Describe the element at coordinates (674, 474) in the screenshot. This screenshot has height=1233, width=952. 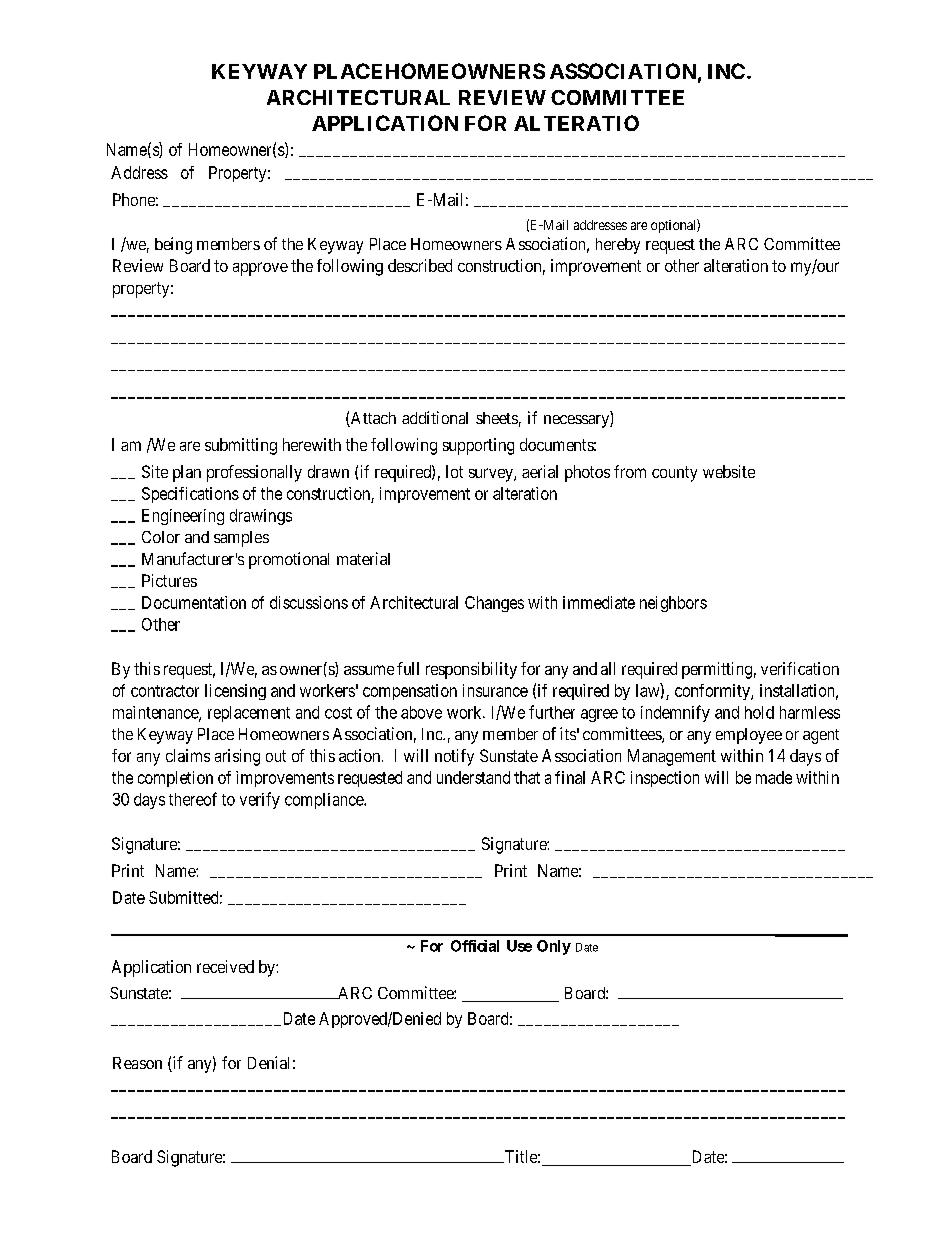
I see `county` at that location.
